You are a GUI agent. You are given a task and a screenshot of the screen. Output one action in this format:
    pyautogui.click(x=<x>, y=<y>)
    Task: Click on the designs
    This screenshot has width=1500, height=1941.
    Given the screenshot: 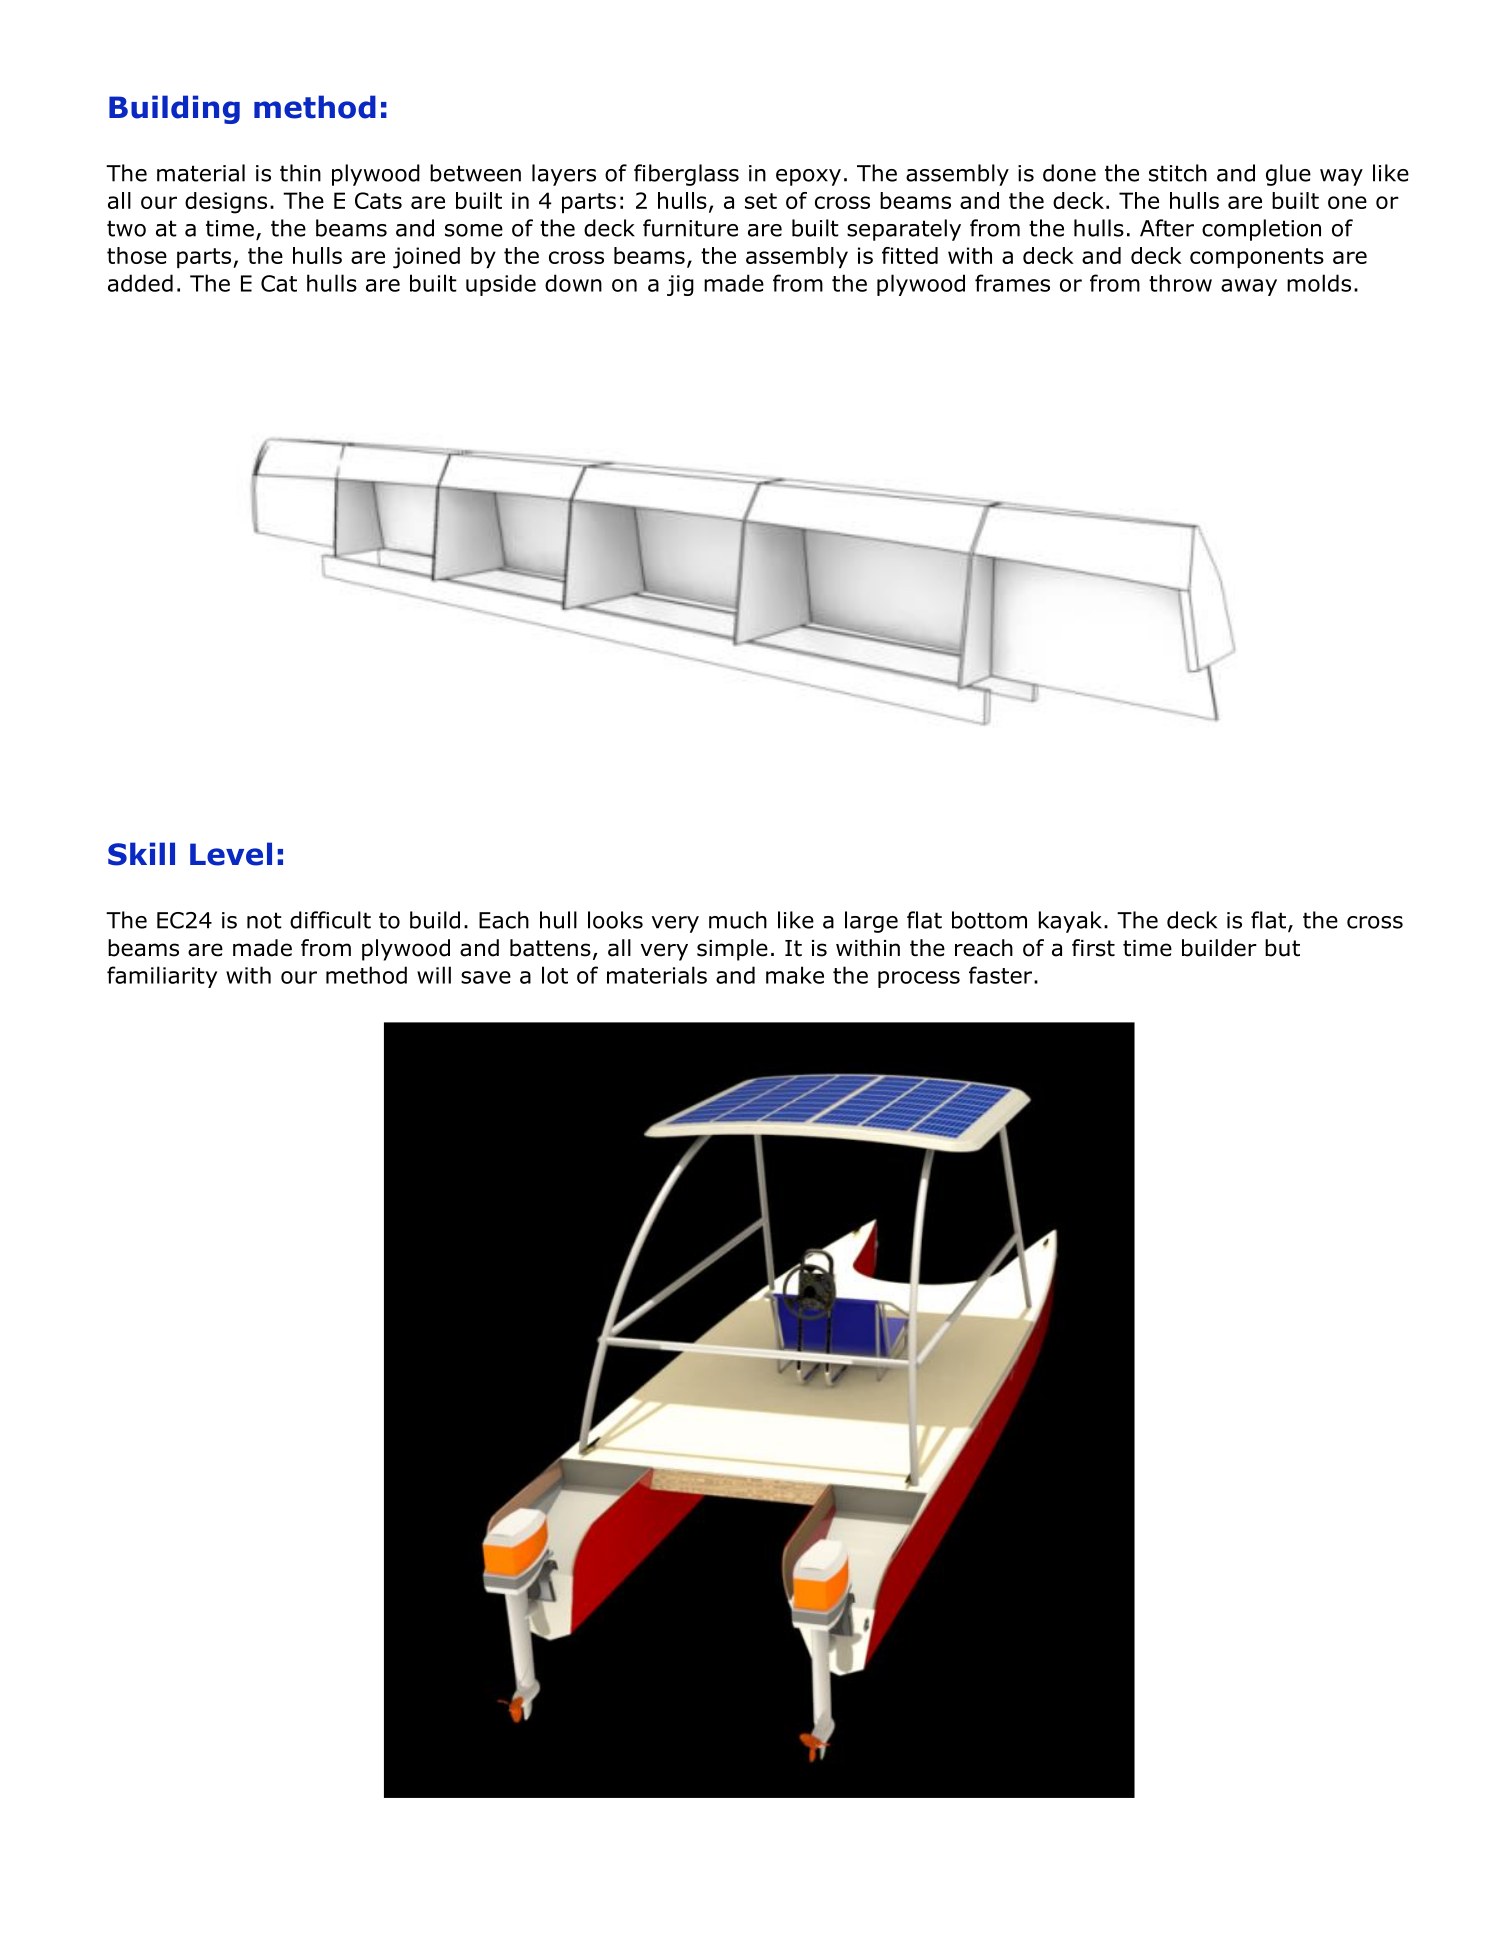 What is the action you would take?
    pyautogui.click(x=226, y=203)
